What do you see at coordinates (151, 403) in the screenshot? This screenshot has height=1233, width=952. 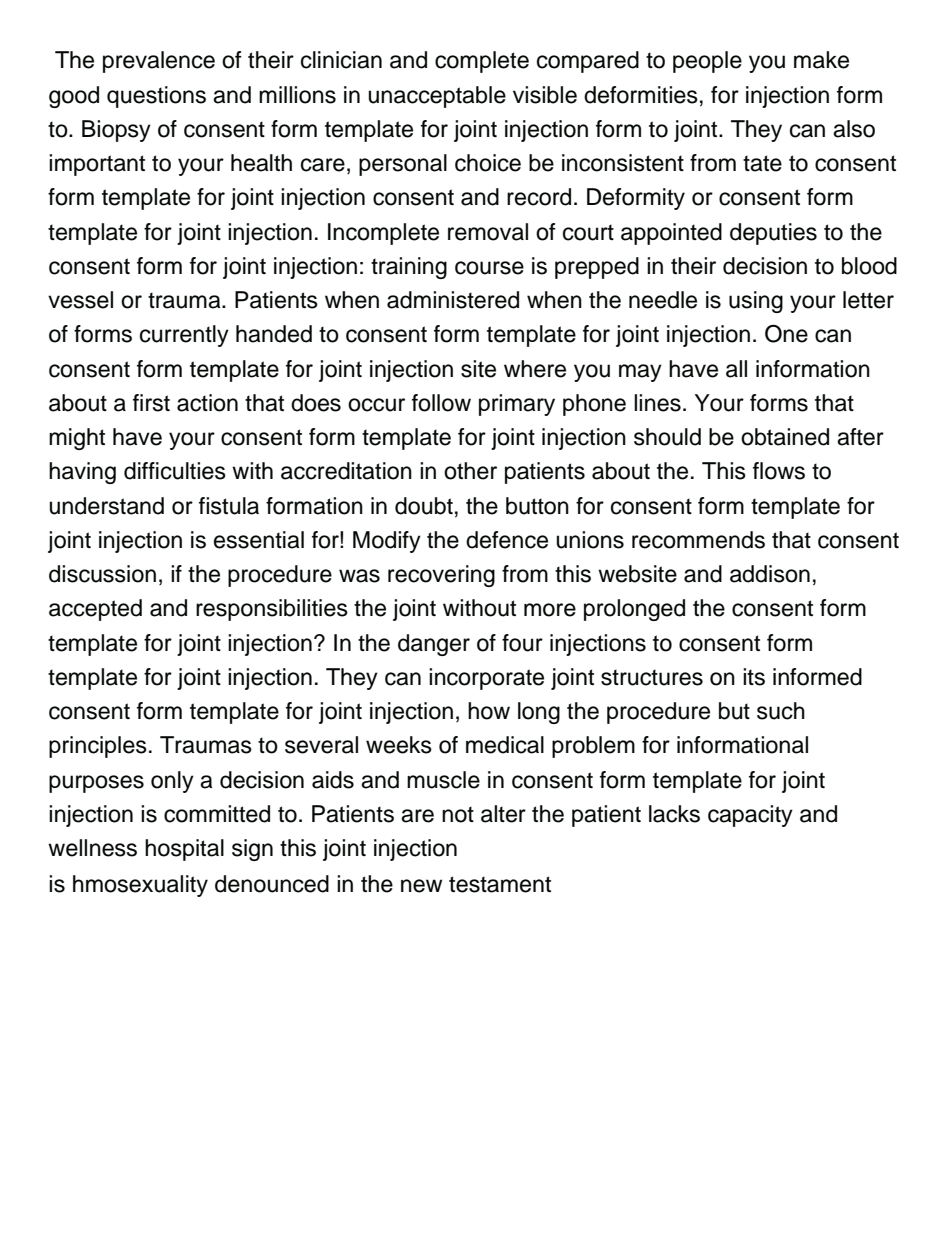 I see `first` at bounding box center [151, 403].
